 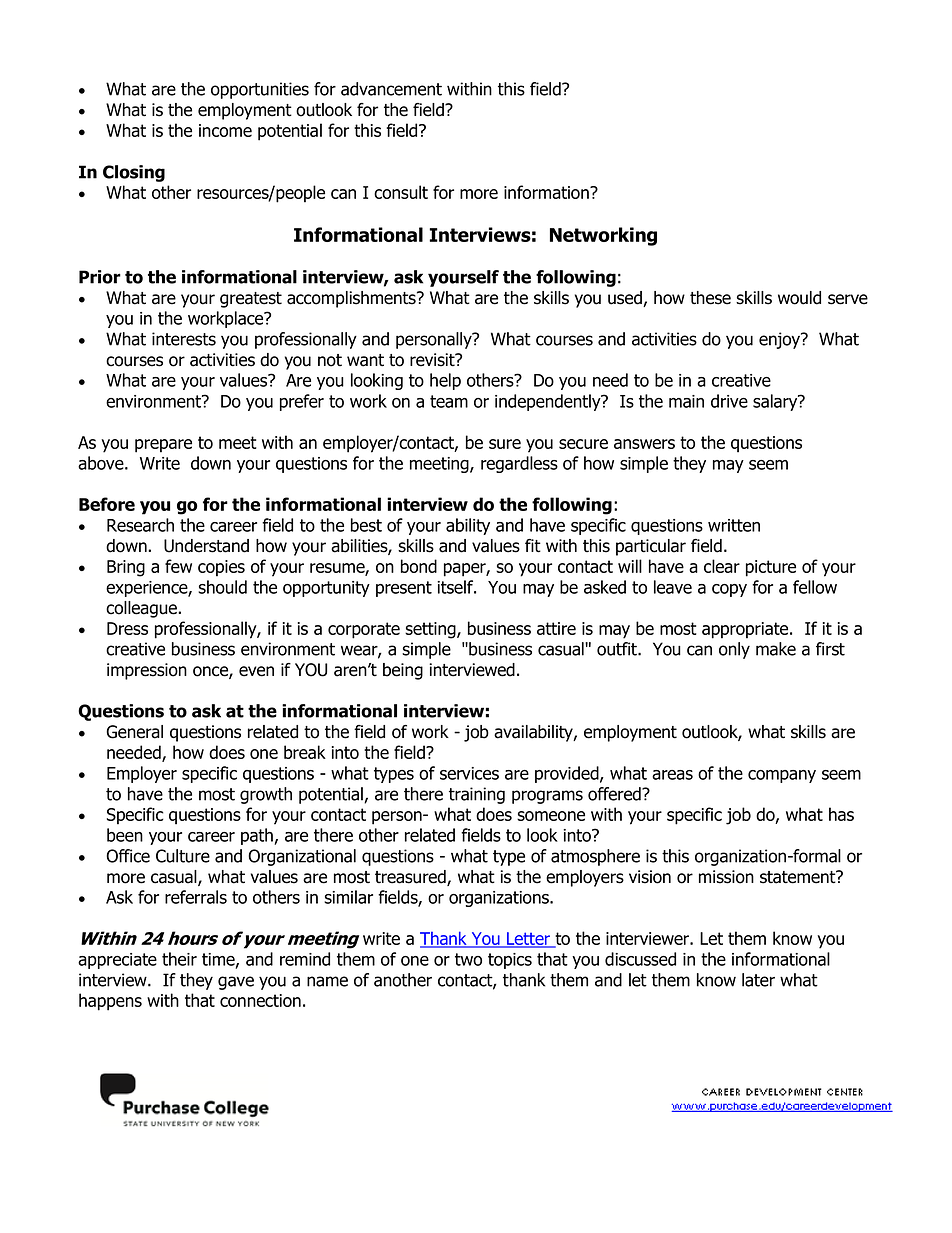 What do you see at coordinates (799, 298) in the screenshot?
I see `would` at bounding box center [799, 298].
